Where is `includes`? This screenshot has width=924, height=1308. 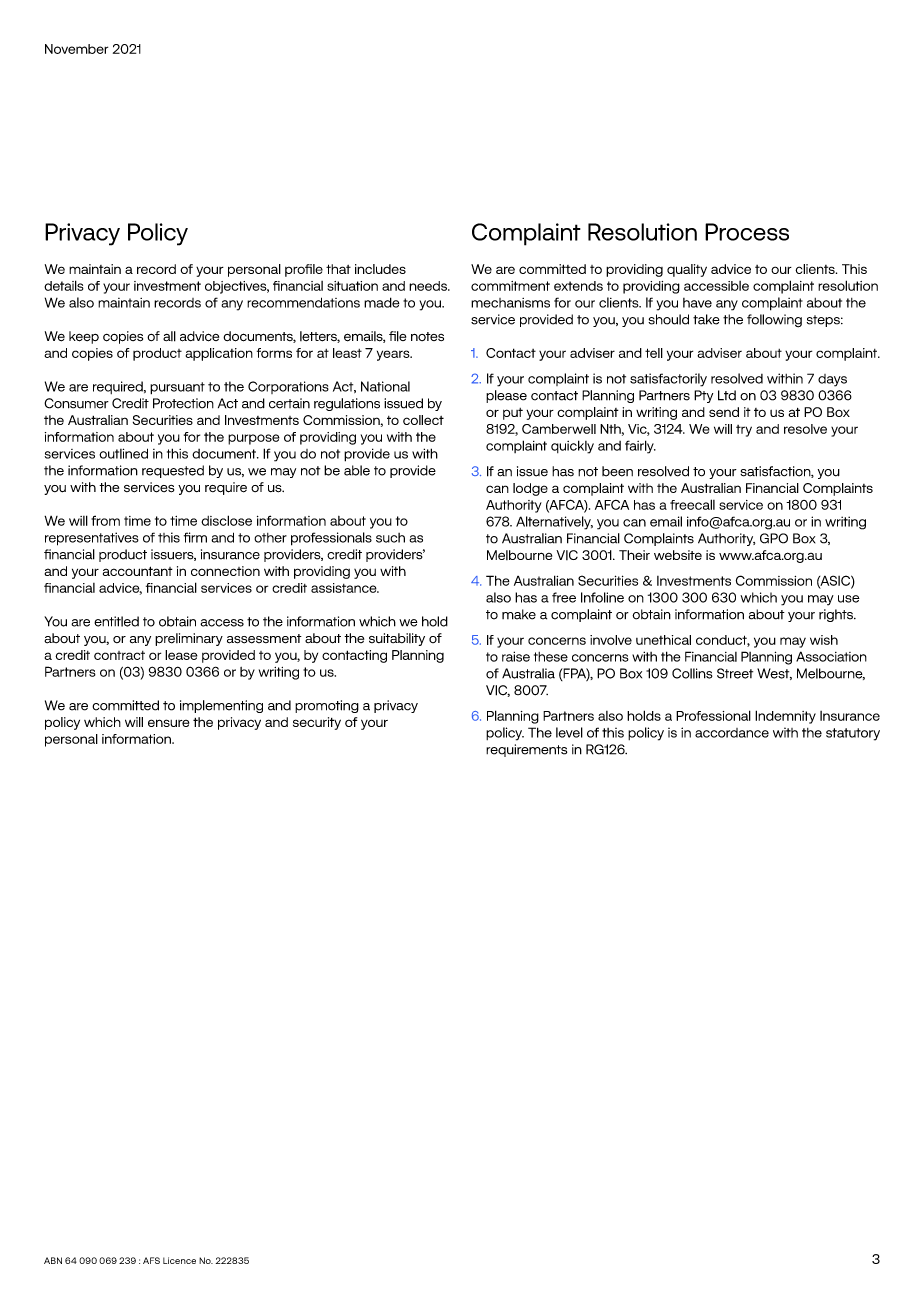 includes is located at coordinates (380, 269).
